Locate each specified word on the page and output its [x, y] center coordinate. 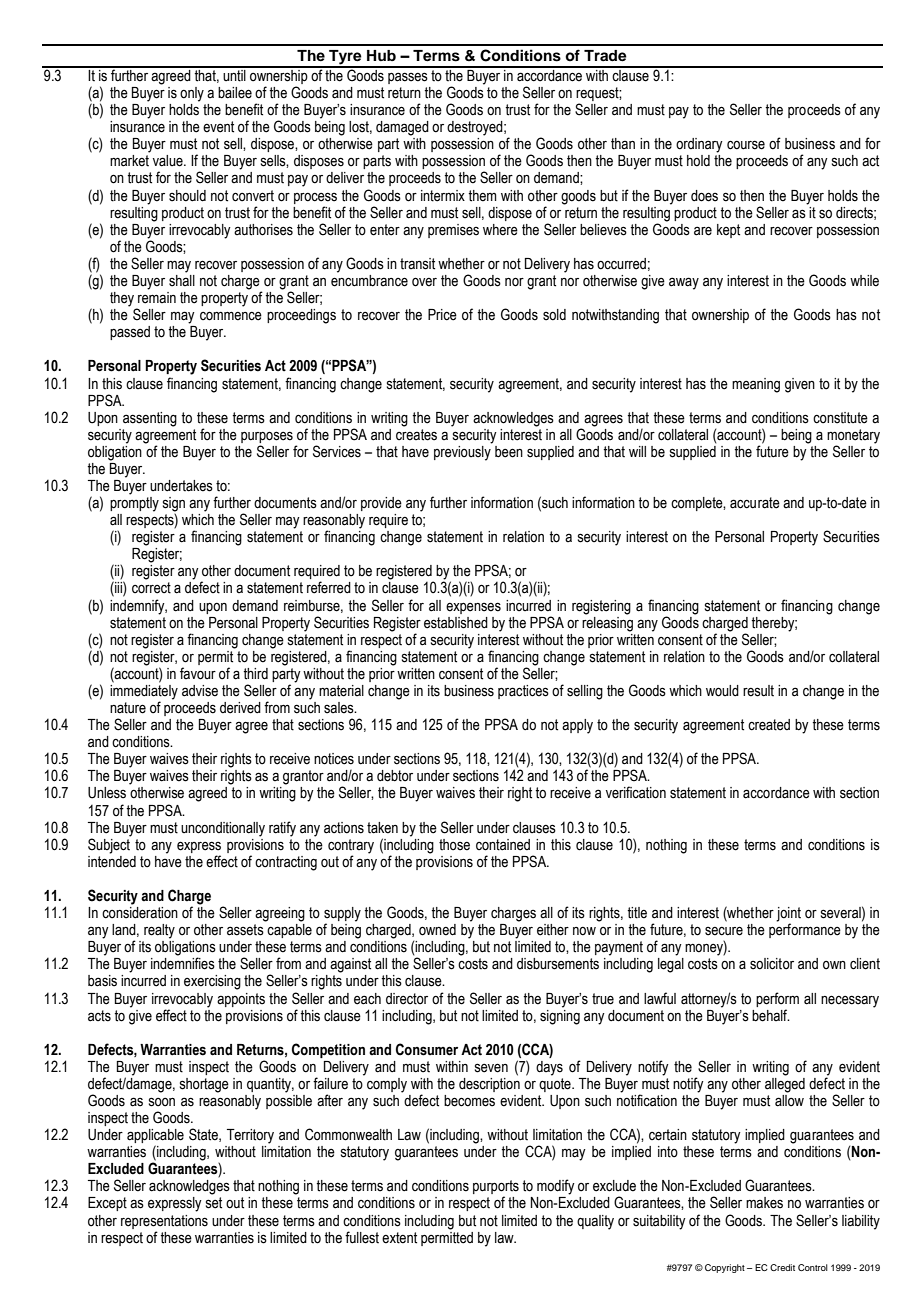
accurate [755, 503]
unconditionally [223, 829]
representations [164, 1222]
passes [408, 78]
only [192, 94]
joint [788, 915]
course [746, 145]
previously [463, 452]
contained [503, 845]
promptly [134, 503]
